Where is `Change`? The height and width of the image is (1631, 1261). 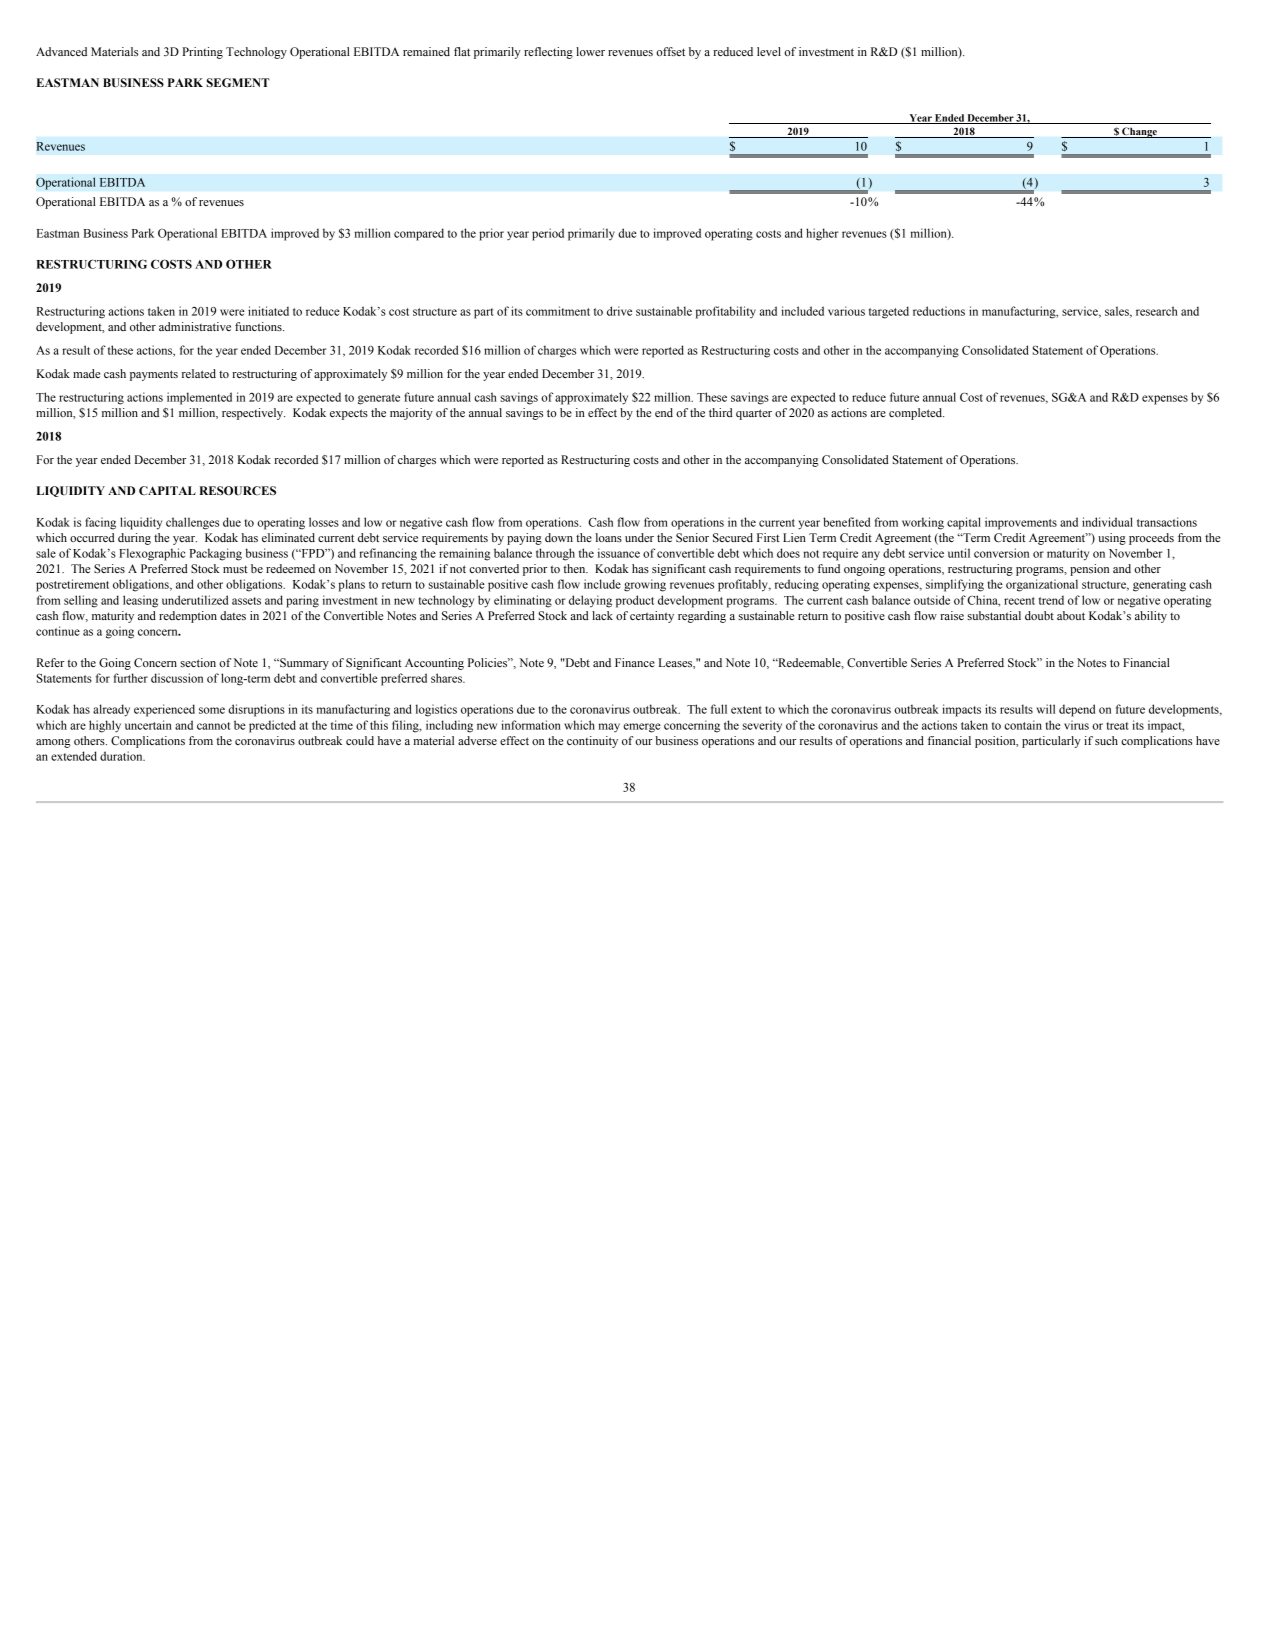
Change is located at coordinates (1139, 132).
